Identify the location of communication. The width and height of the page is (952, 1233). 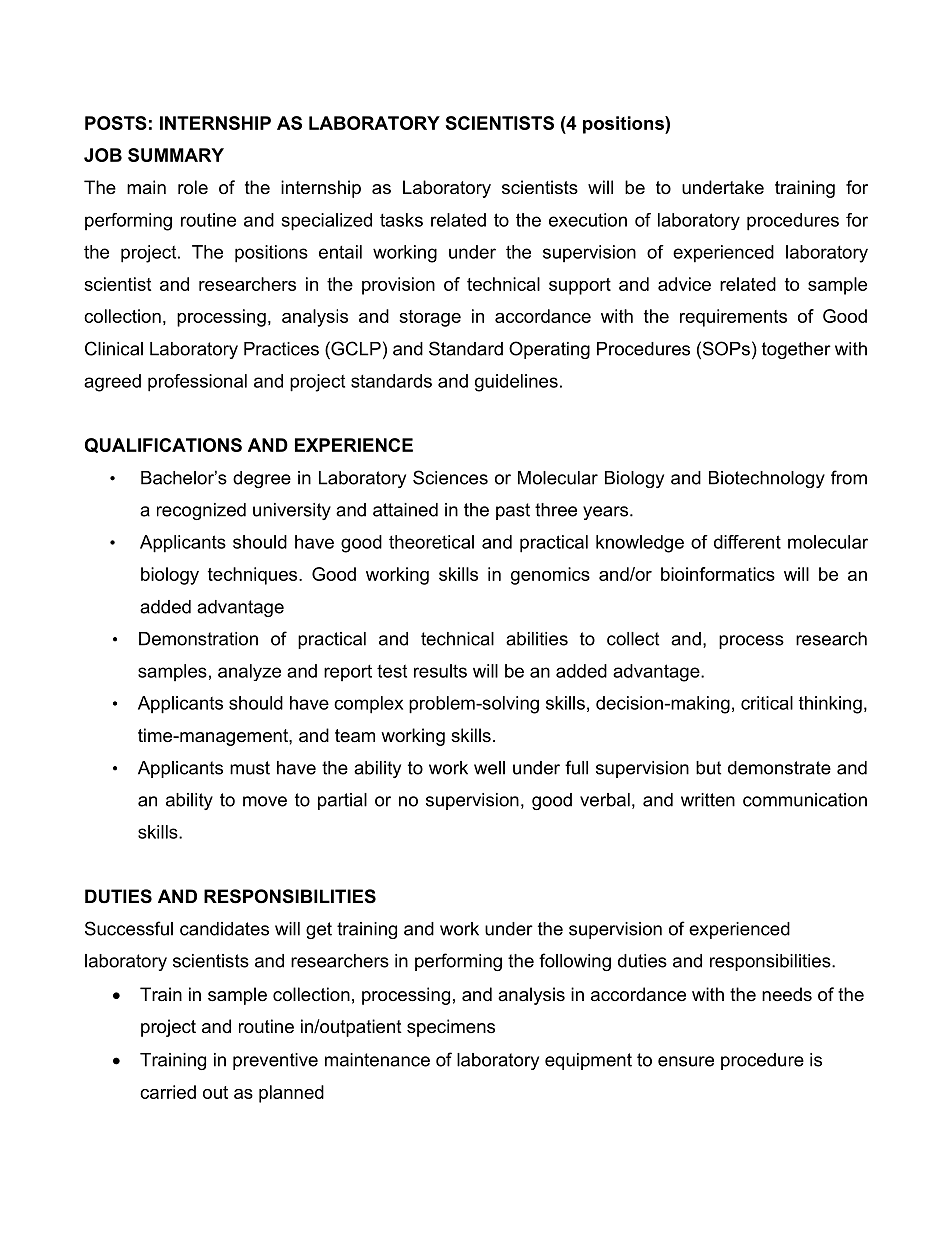
(805, 800).
